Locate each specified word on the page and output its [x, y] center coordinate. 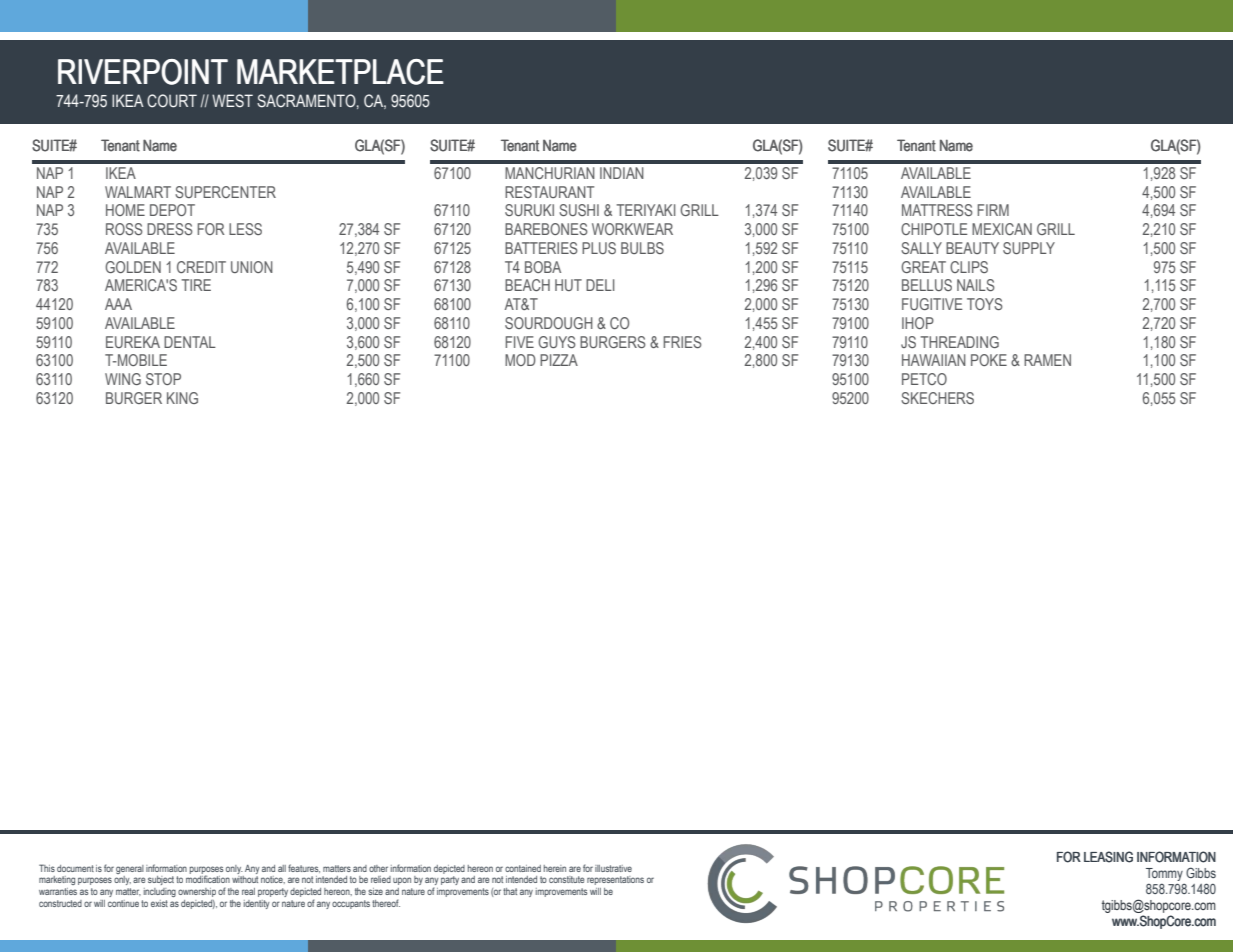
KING [182, 398]
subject [161, 880]
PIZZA [559, 360]
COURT [172, 101]
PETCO [924, 379]
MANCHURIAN [550, 173]
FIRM [993, 210]
